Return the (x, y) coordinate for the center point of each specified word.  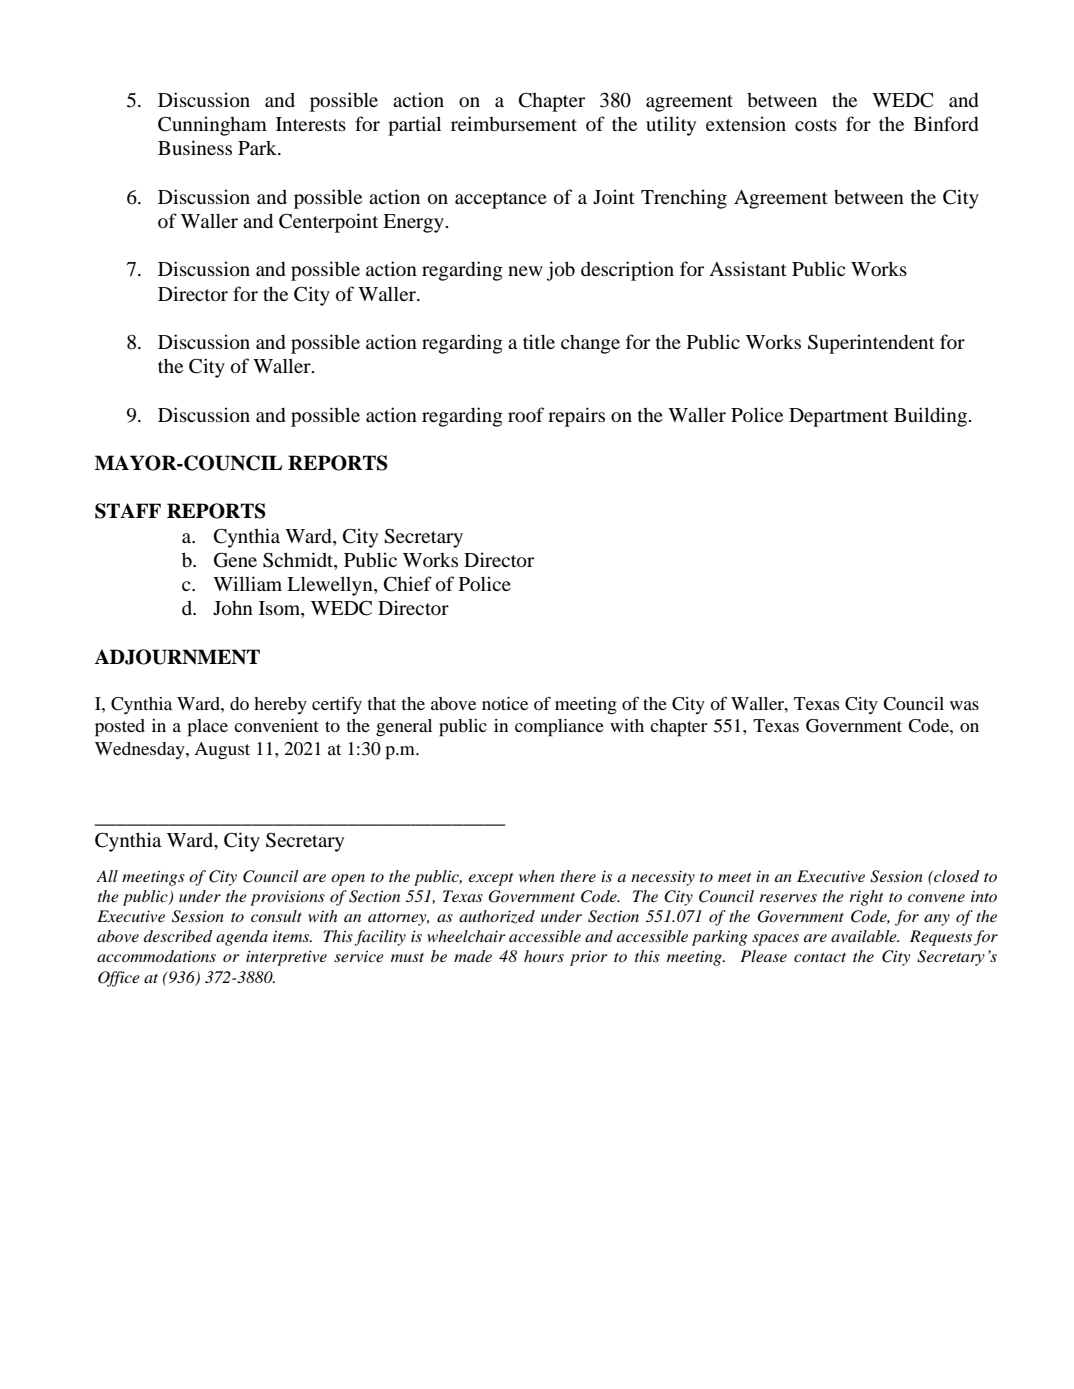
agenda (242, 938)
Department (838, 417)
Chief (408, 584)
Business (195, 147)
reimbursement (514, 123)
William (247, 583)
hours (544, 956)
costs (816, 125)
